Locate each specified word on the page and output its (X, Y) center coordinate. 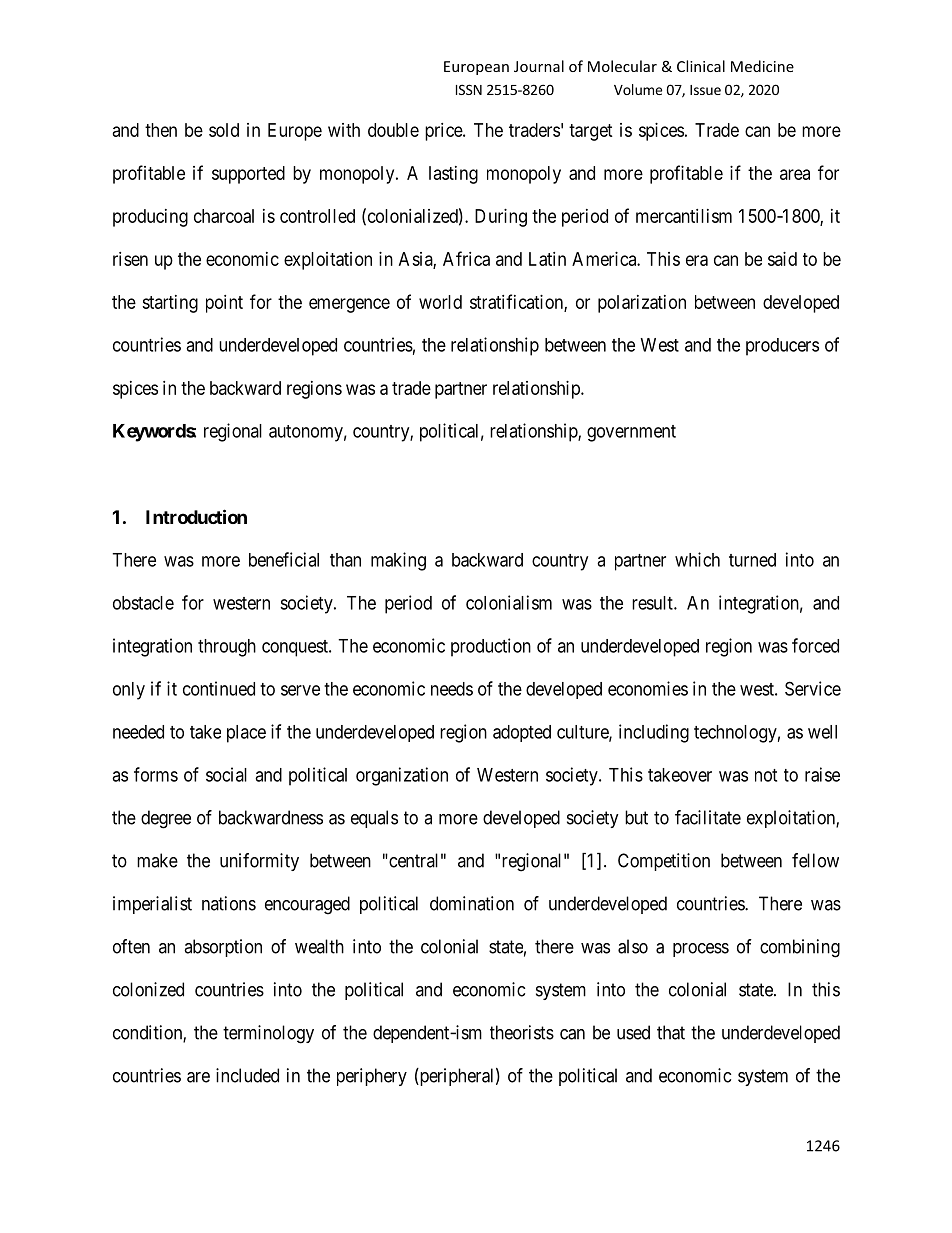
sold (224, 130)
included (247, 1075)
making (398, 561)
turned (752, 560)
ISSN (469, 89)
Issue (705, 90)
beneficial (284, 559)
